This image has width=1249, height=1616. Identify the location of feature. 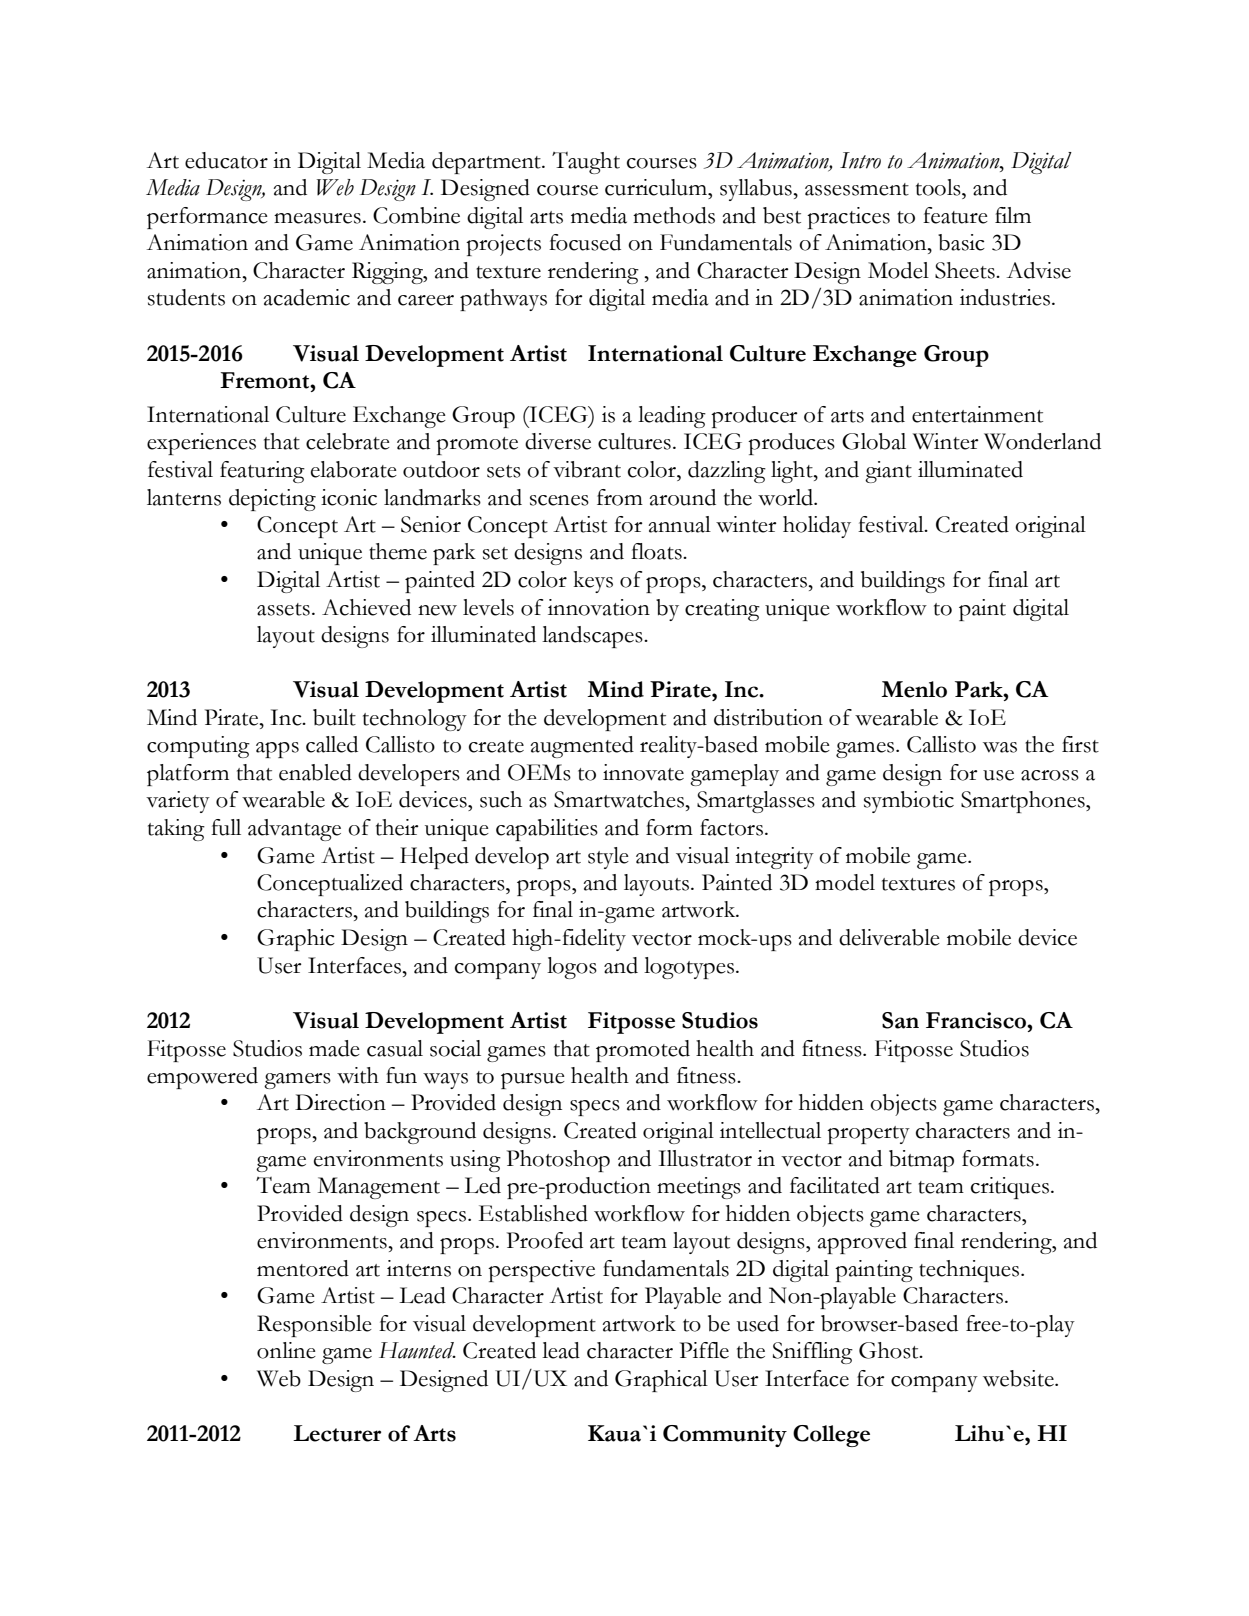
(955, 215).
